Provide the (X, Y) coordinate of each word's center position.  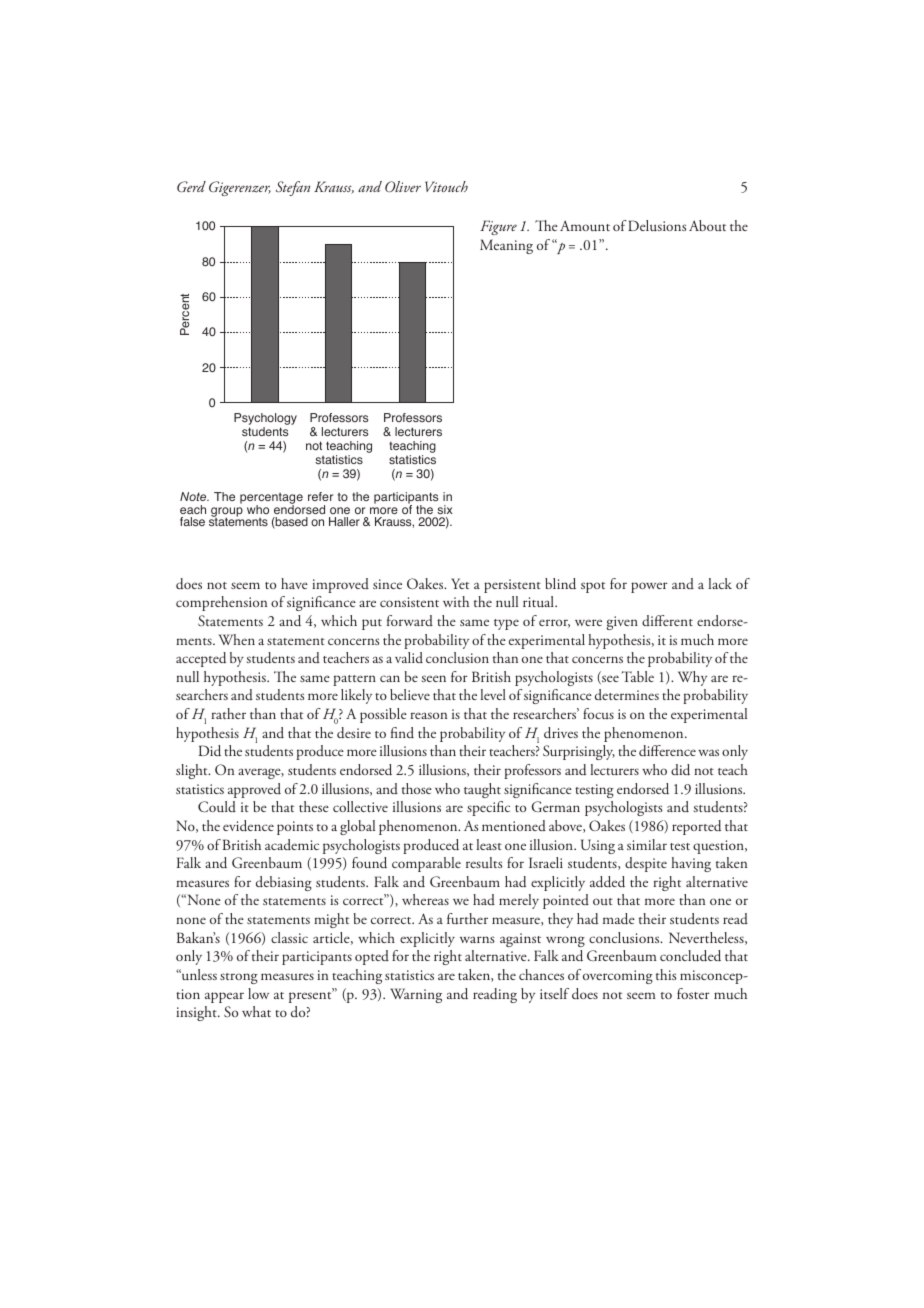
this (666, 974)
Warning (416, 995)
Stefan (293, 188)
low (258, 993)
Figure (498, 227)
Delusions (657, 225)
